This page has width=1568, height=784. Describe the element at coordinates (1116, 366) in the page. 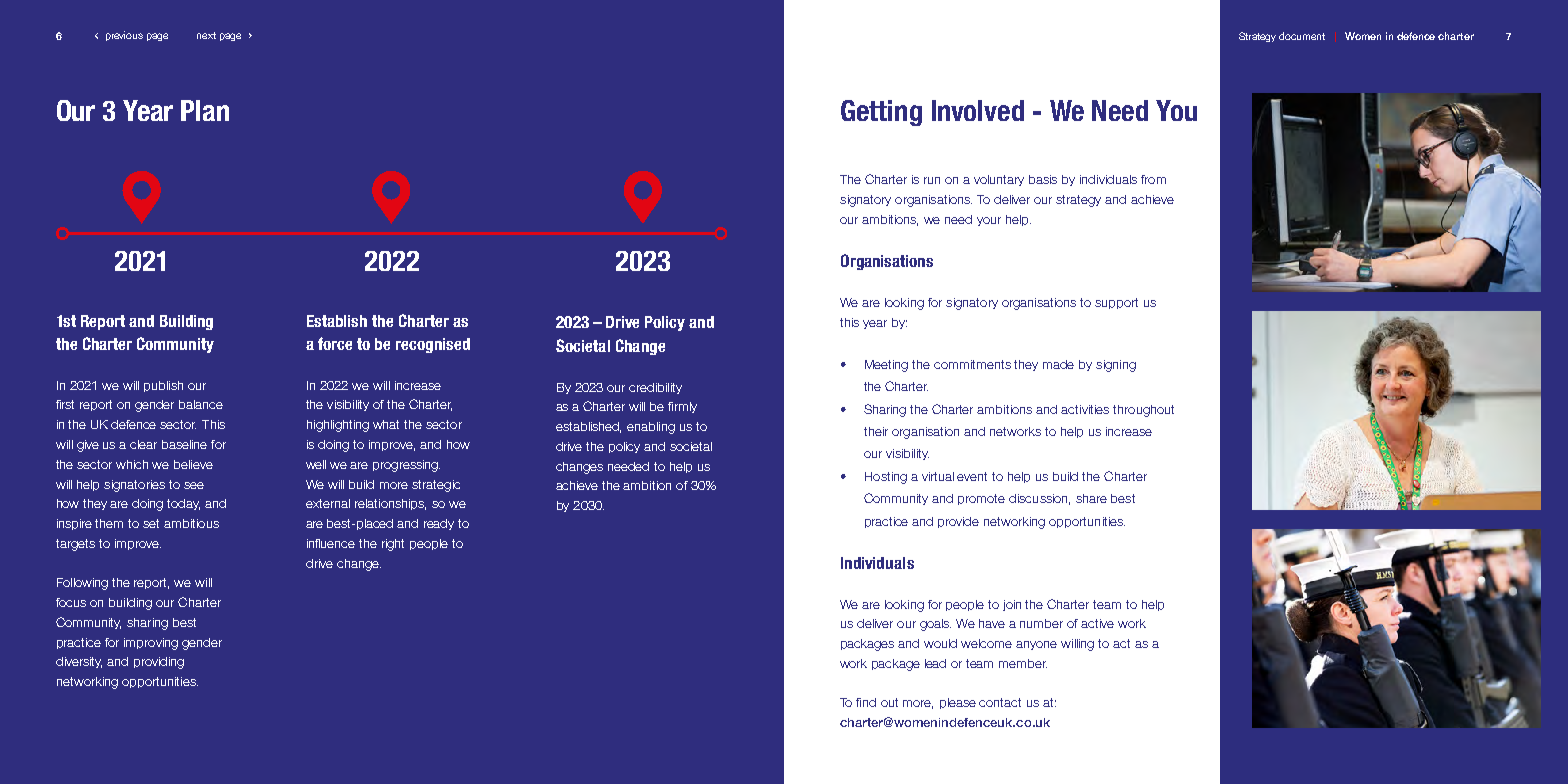

I see `signing` at that location.
